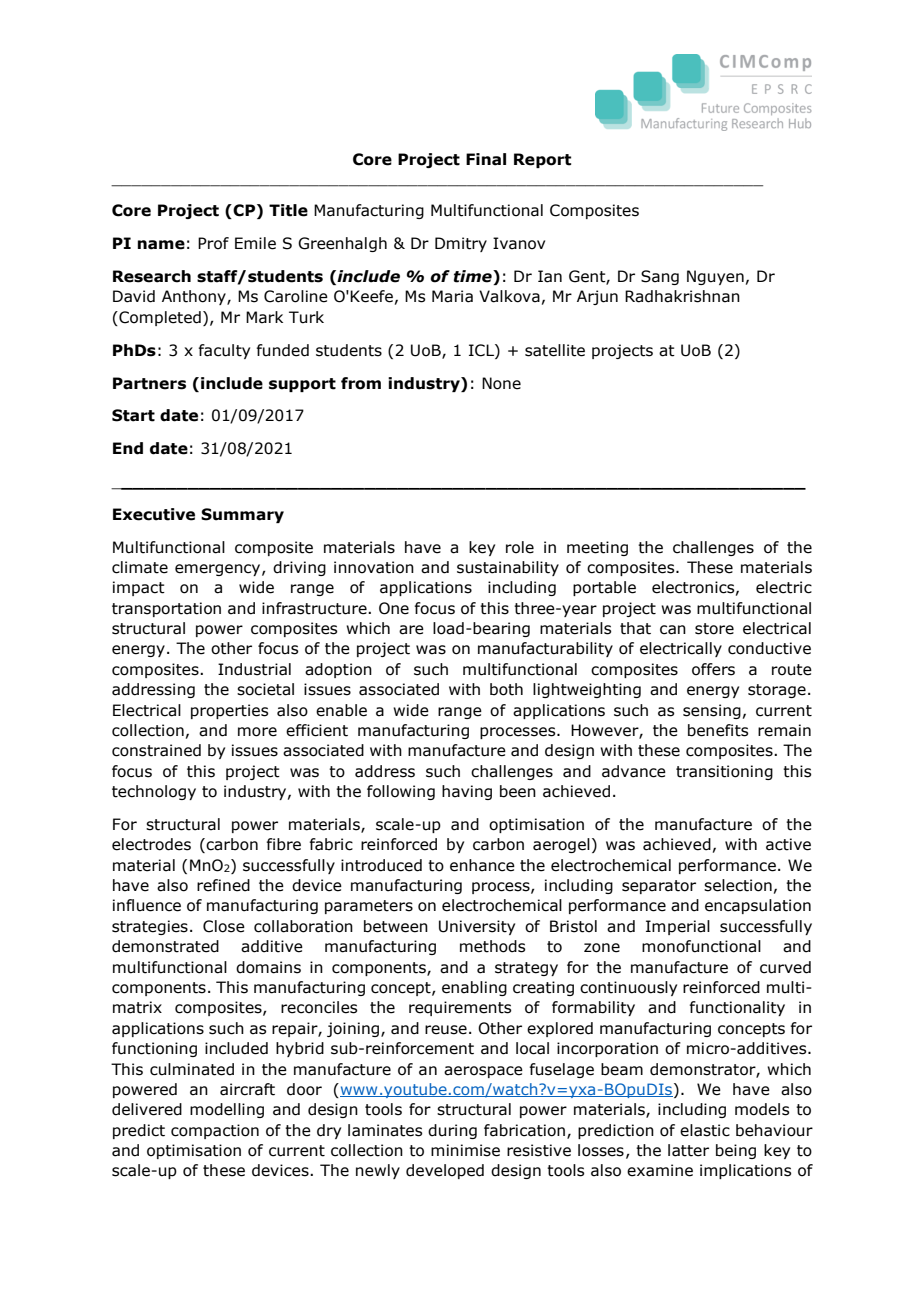 The width and height of the screenshot is (924, 1308). Describe the element at coordinates (506, 689) in the screenshot. I see `both` at that location.
